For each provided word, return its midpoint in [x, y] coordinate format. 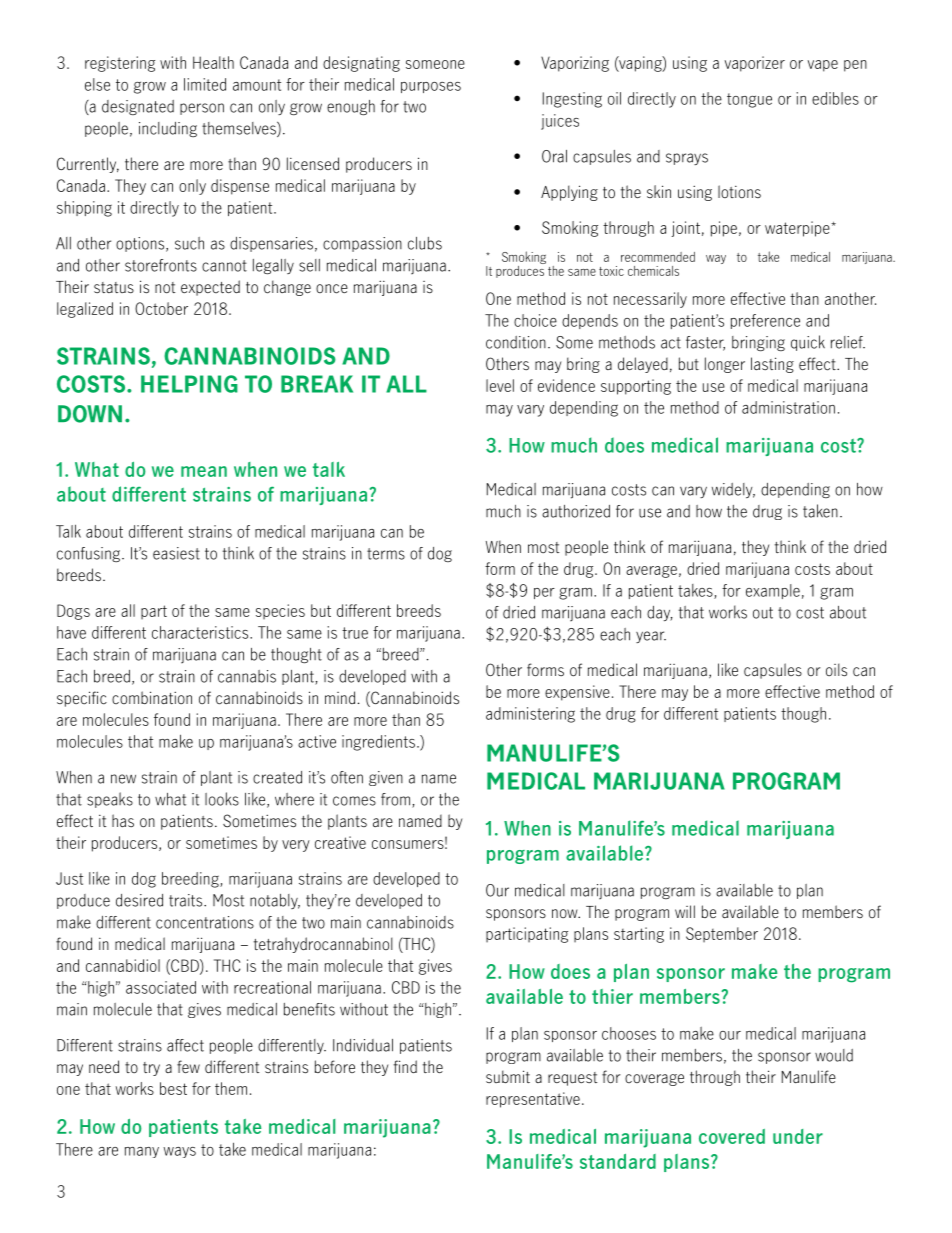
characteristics [201, 632]
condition [516, 342]
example [773, 591]
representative [533, 1100]
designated [138, 107]
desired [139, 900]
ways [179, 1152]
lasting [772, 365]
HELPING [189, 384]
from [395, 799]
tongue [749, 100]
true [355, 633]
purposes [431, 87]
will [685, 911]
